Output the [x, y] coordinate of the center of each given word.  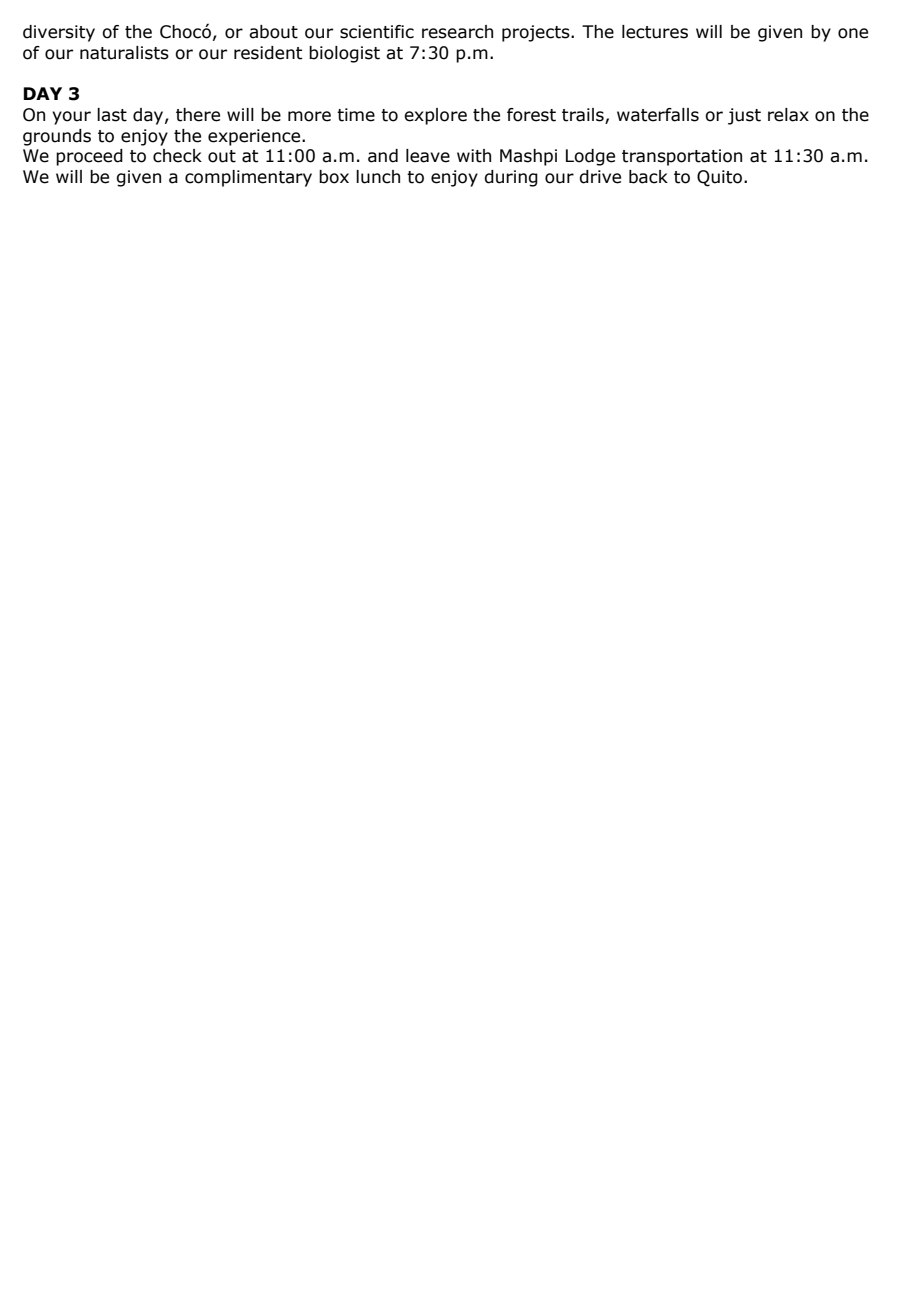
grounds [57, 137]
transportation [682, 157]
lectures [655, 32]
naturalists [124, 53]
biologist [344, 54]
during [511, 178]
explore [435, 116]
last [112, 115]
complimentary [248, 178]
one [853, 33]
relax [788, 115]
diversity [59, 33]
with [474, 156]
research [457, 32]
